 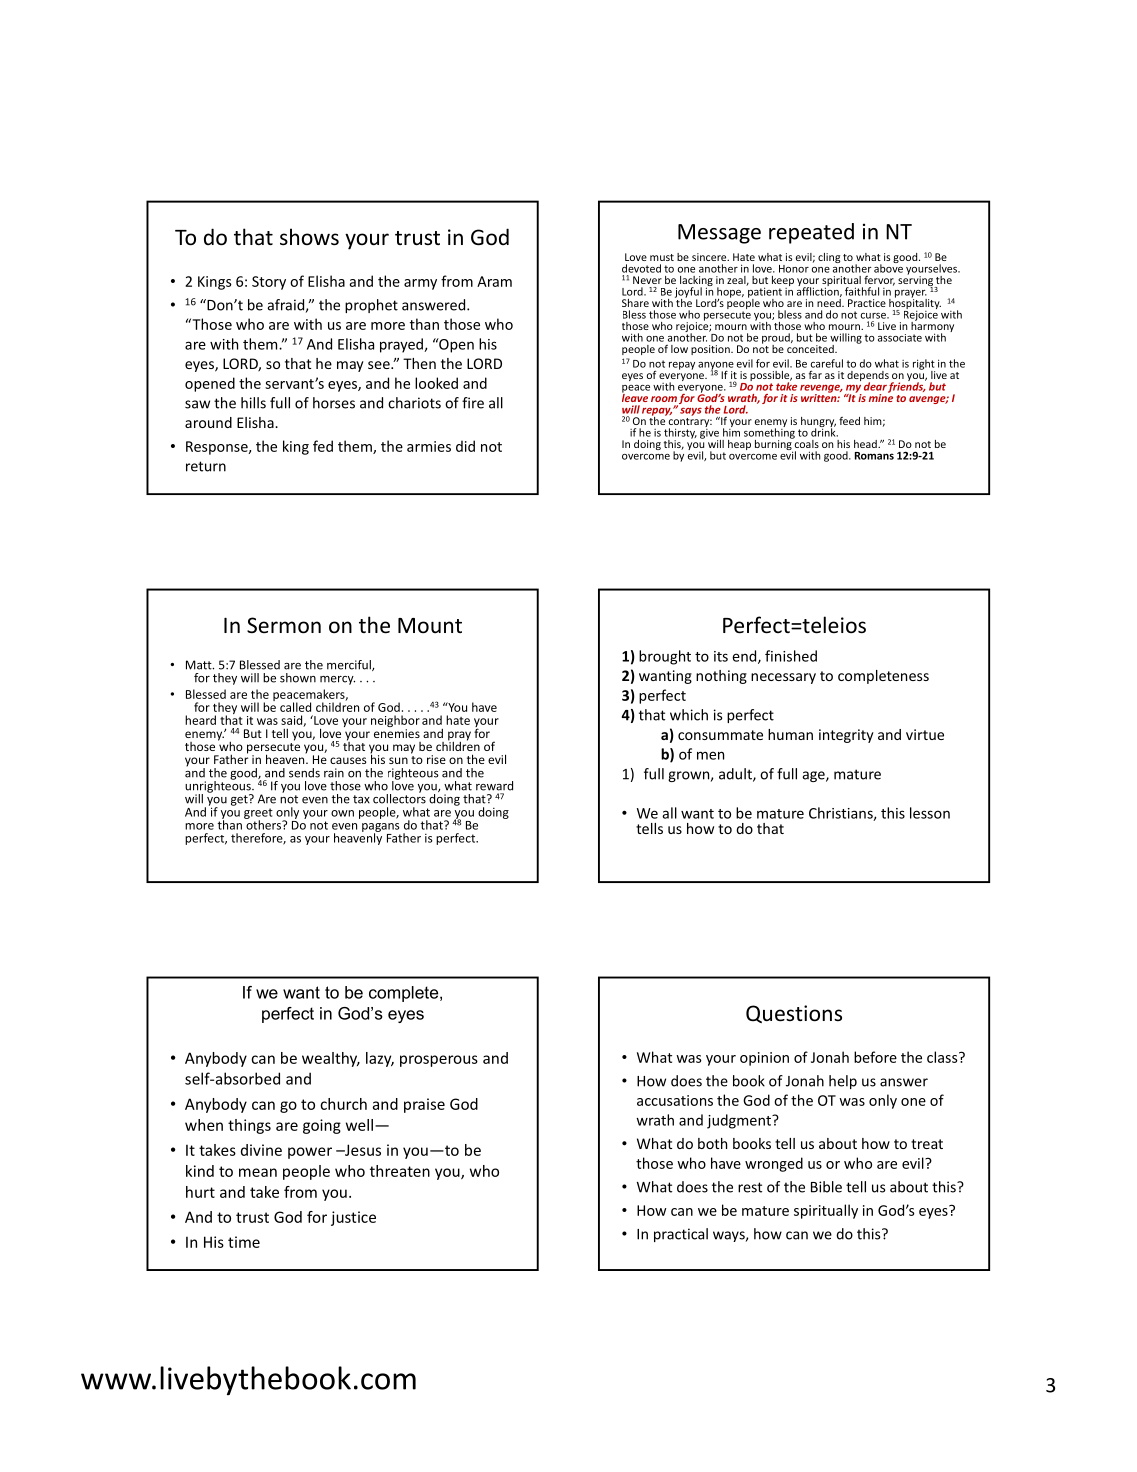 I want to click on head, so click(x=866, y=444).
